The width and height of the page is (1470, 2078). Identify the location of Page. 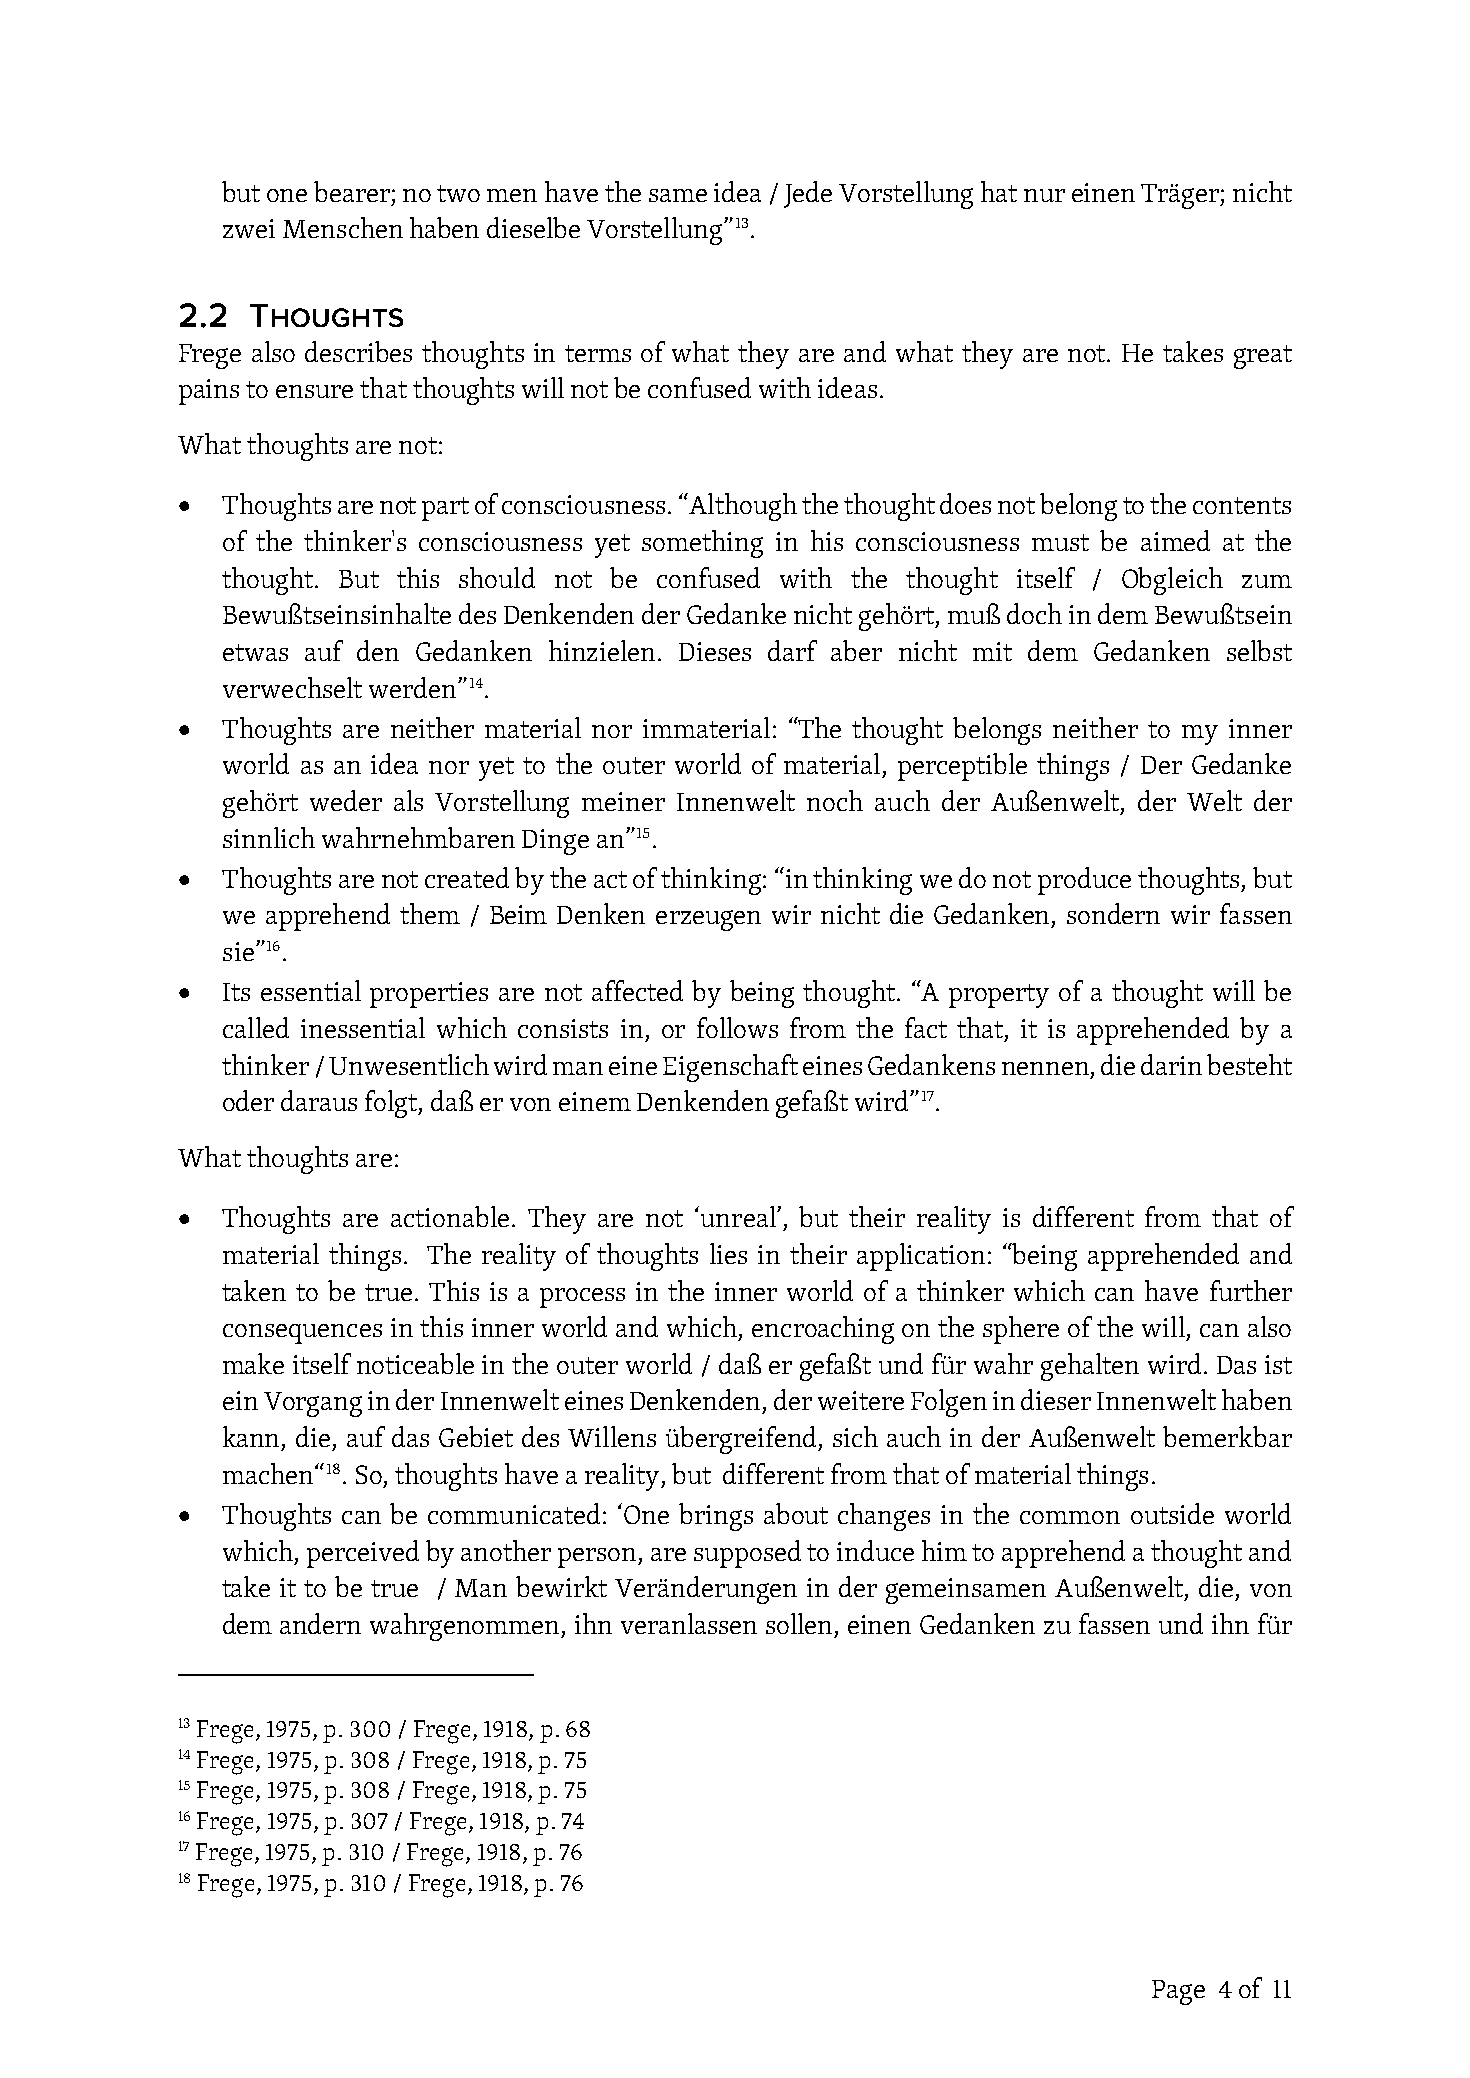
(1178, 1992).
